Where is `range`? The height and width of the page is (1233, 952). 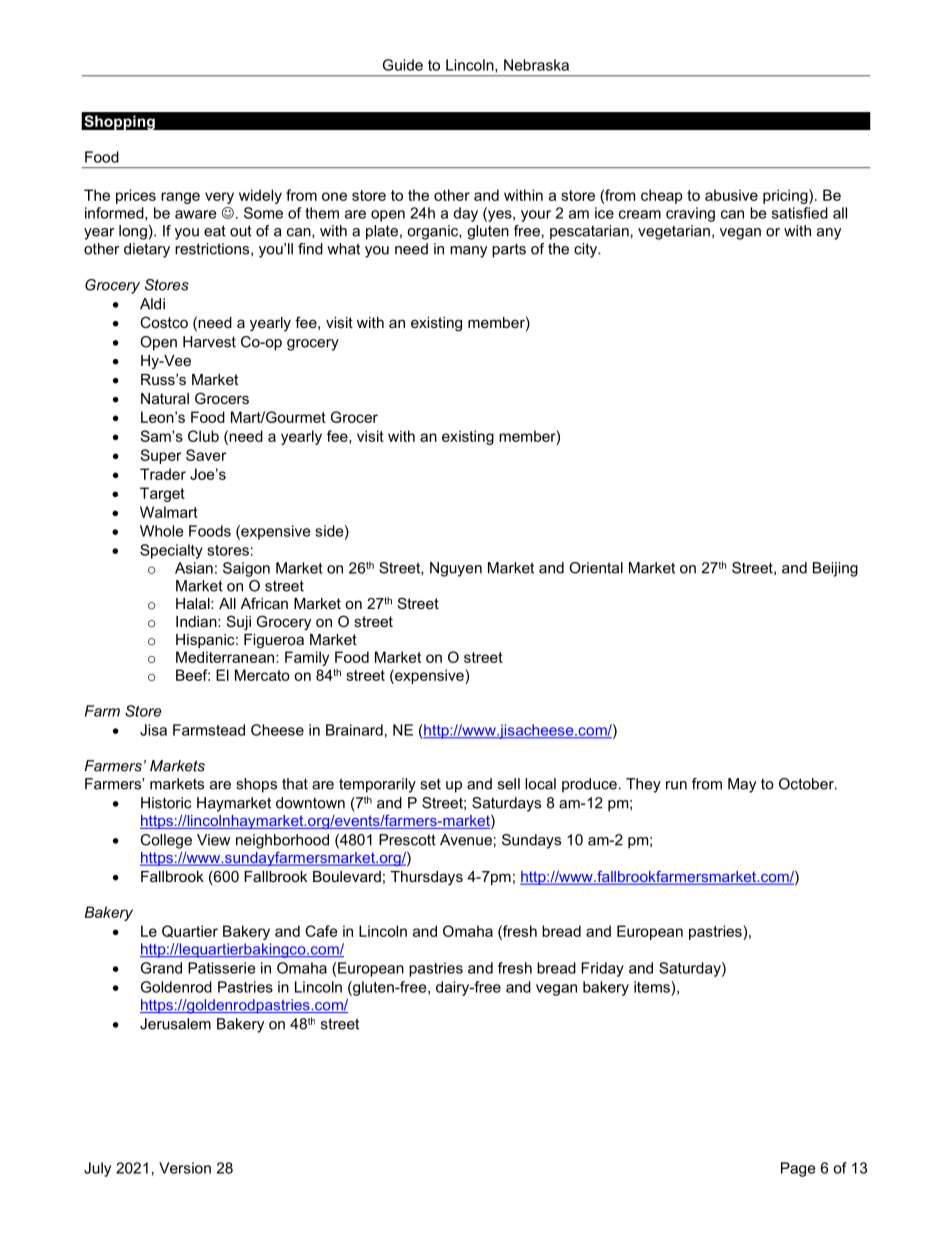 range is located at coordinates (180, 198).
